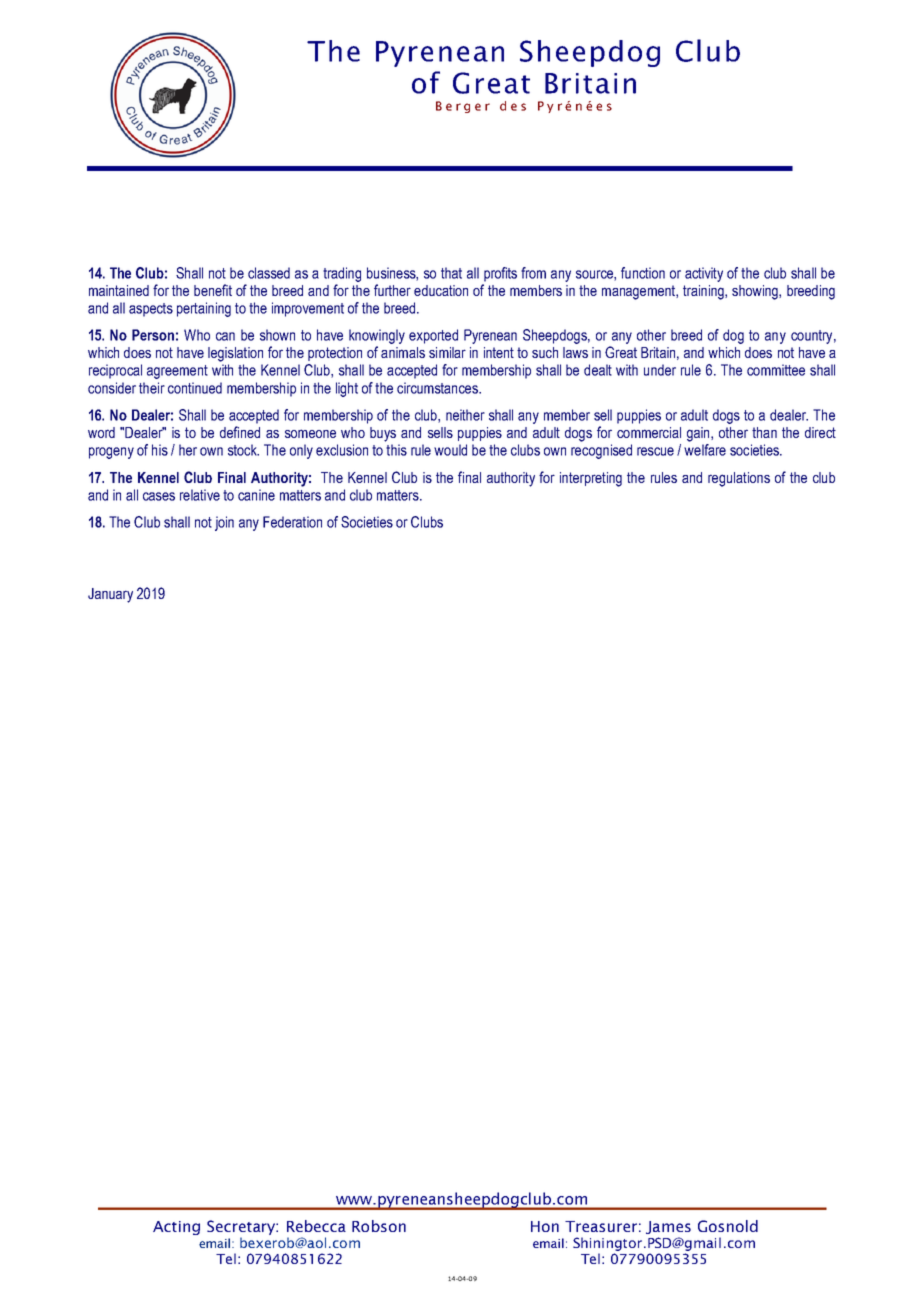 The height and width of the image is (1308, 924). I want to click on Federation, so click(292, 522).
